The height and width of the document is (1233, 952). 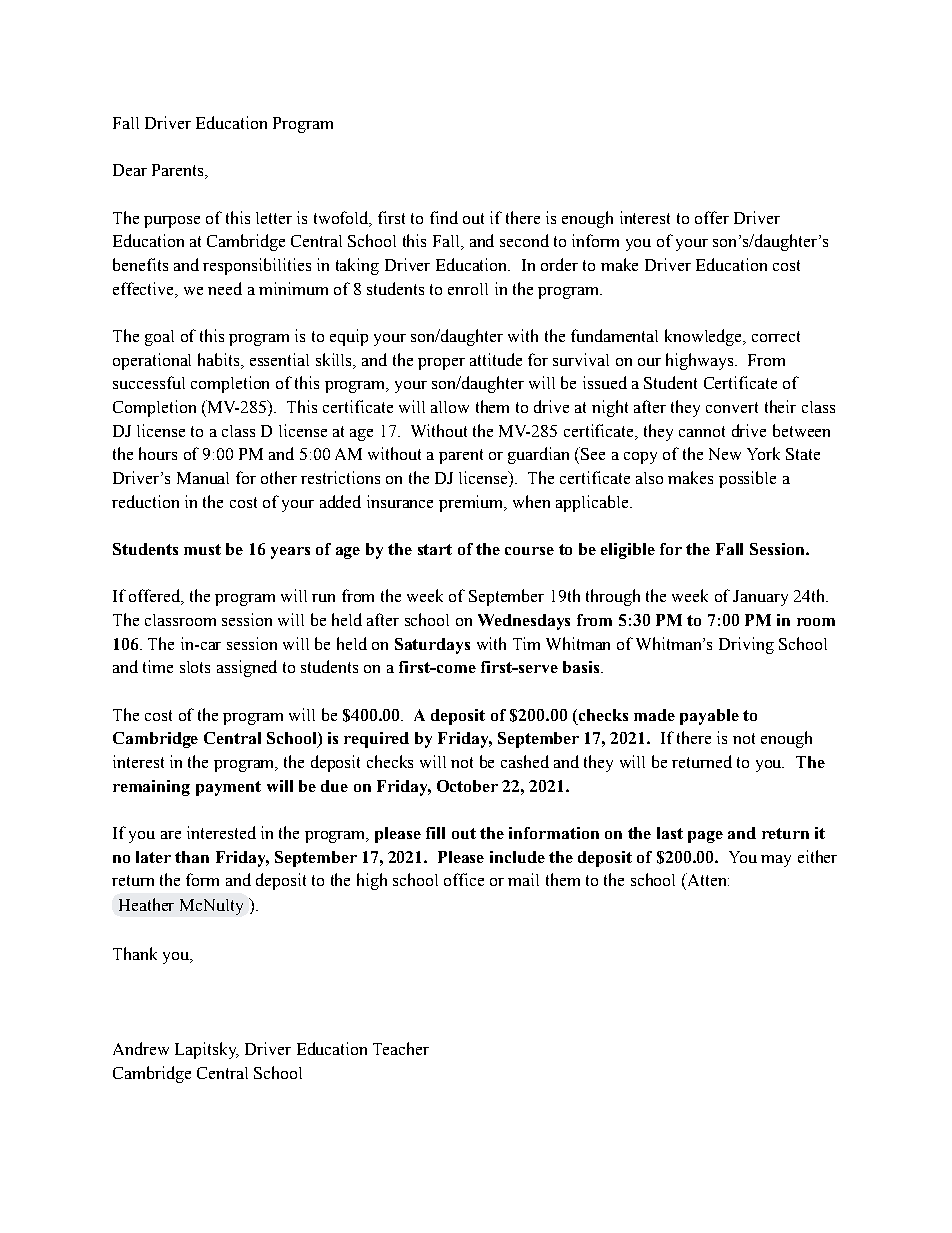 I want to click on page, so click(x=705, y=837).
